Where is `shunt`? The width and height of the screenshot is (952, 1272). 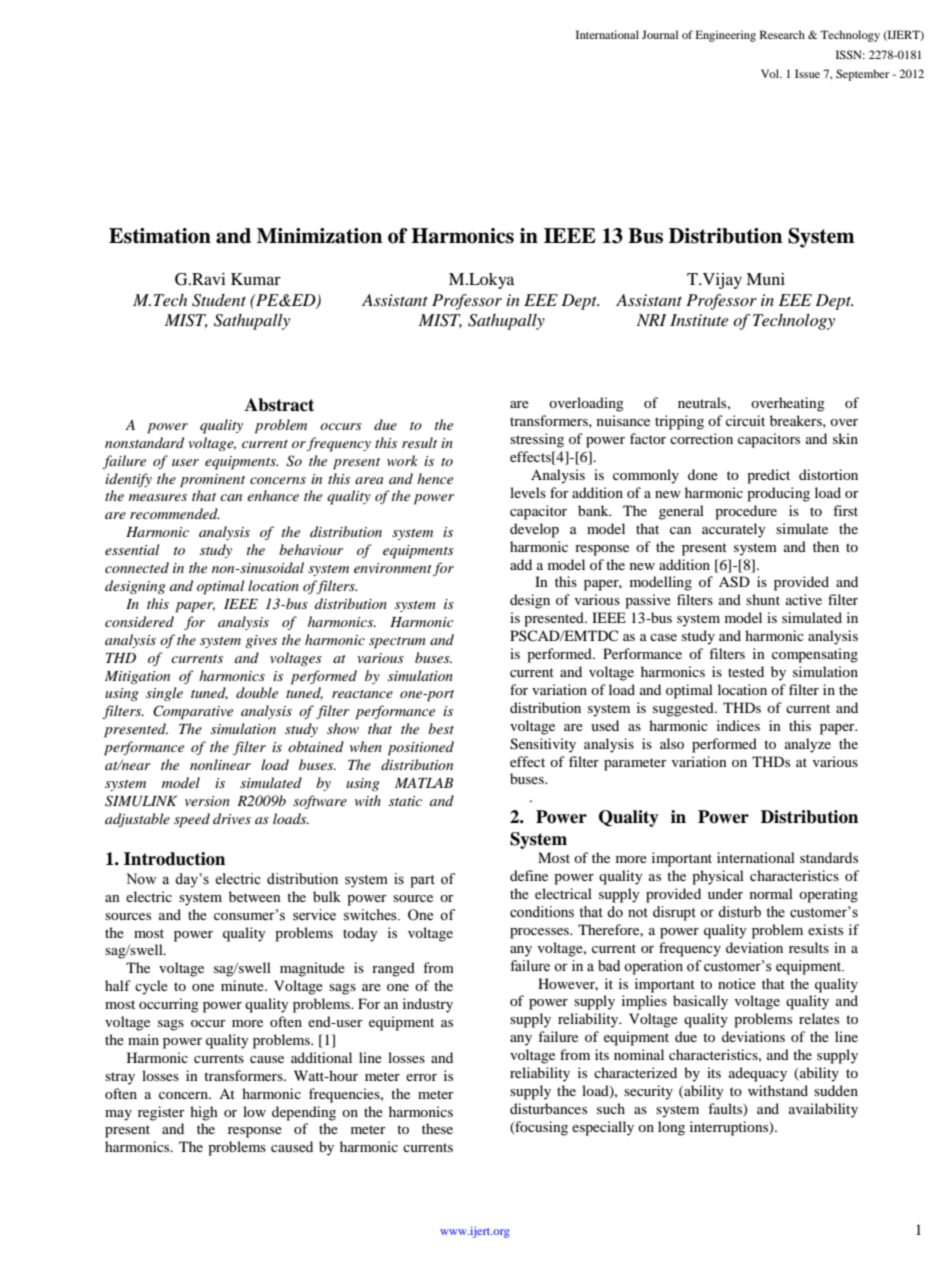
shunt is located at coordinates (763, 599).
